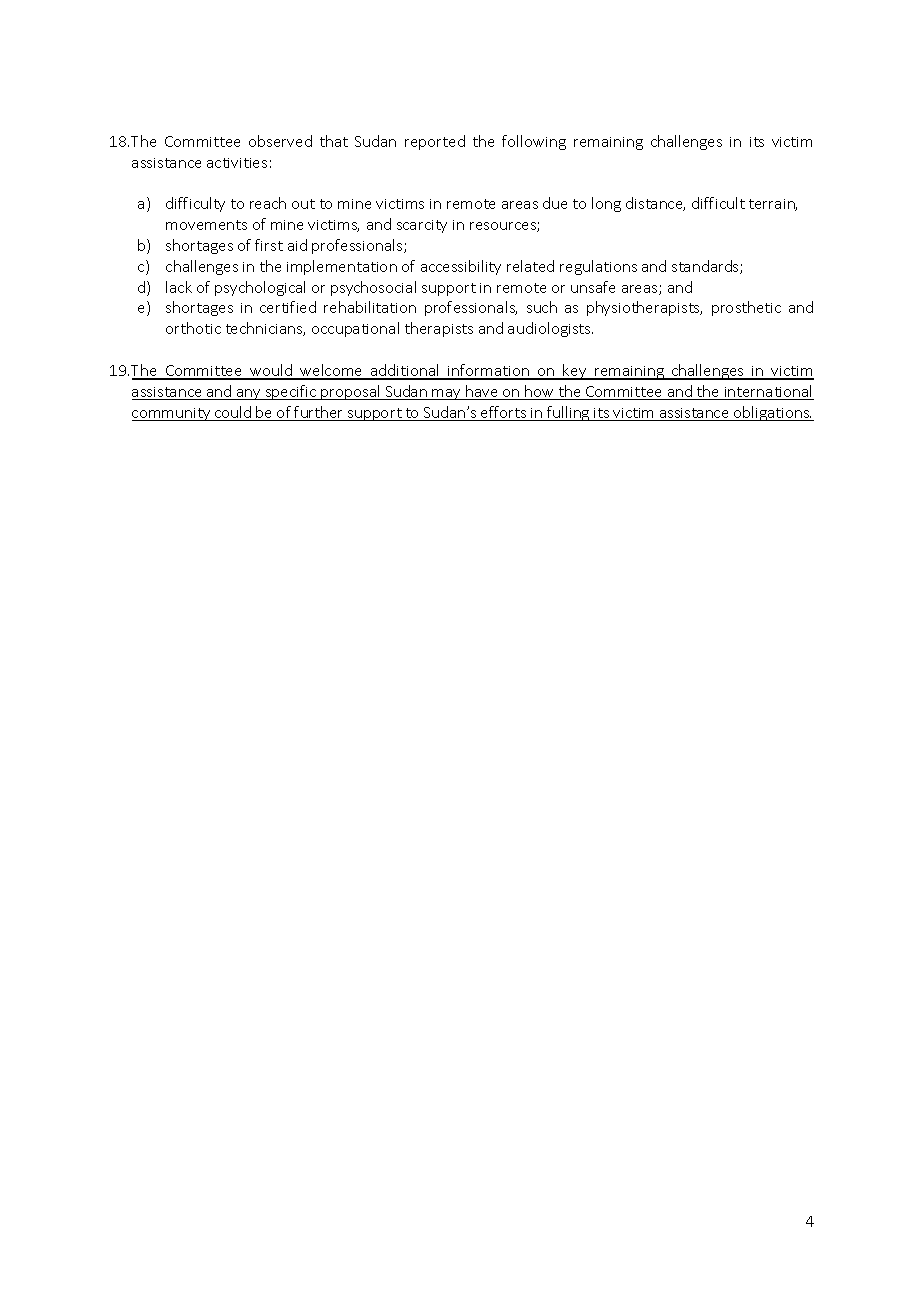 This screenshot has width=924, height=1308. I want to click on first, so click(269, 245).
